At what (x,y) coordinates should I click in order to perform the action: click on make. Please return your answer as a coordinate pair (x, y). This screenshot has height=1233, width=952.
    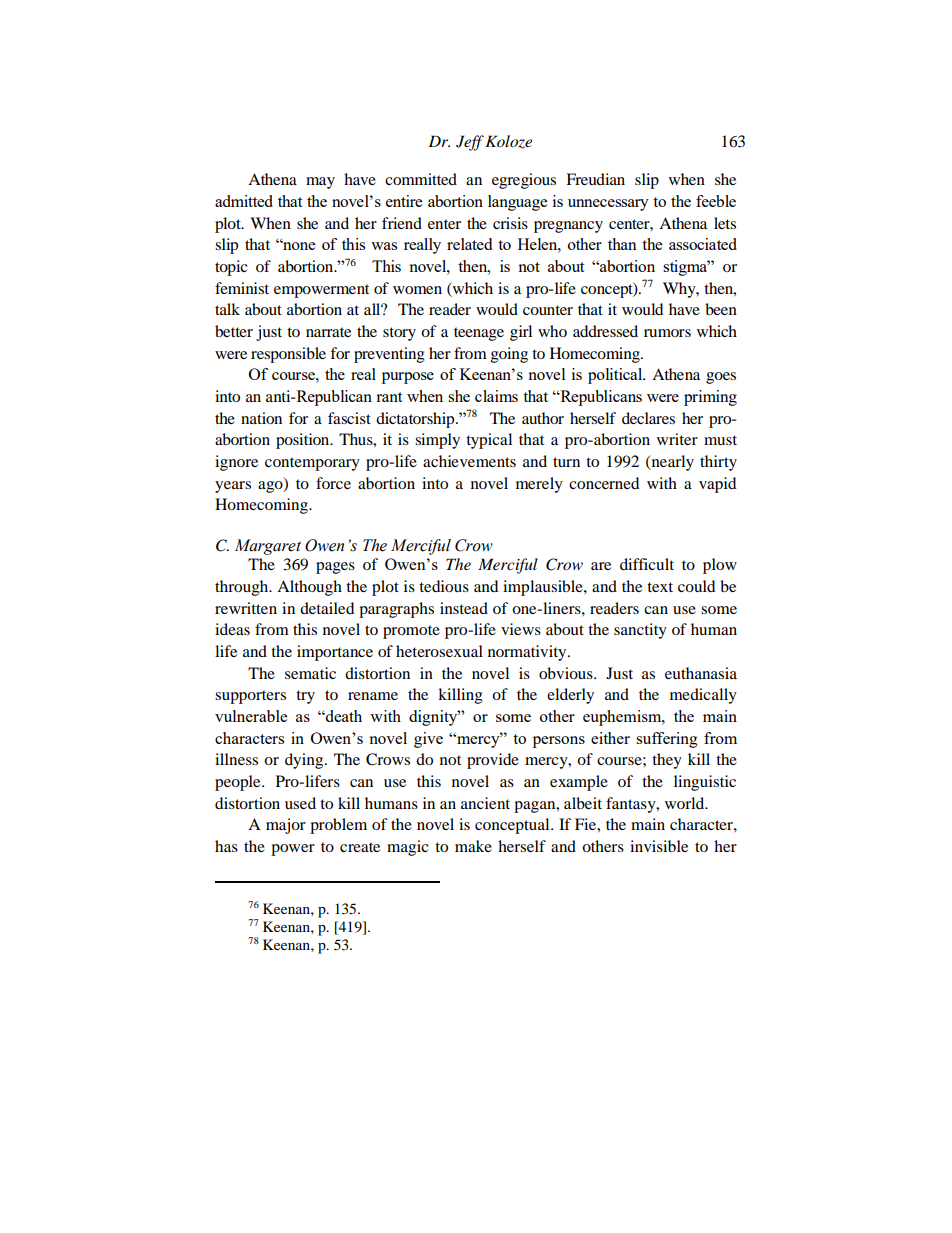
    Looking at the image, I should click on (473, 846).
